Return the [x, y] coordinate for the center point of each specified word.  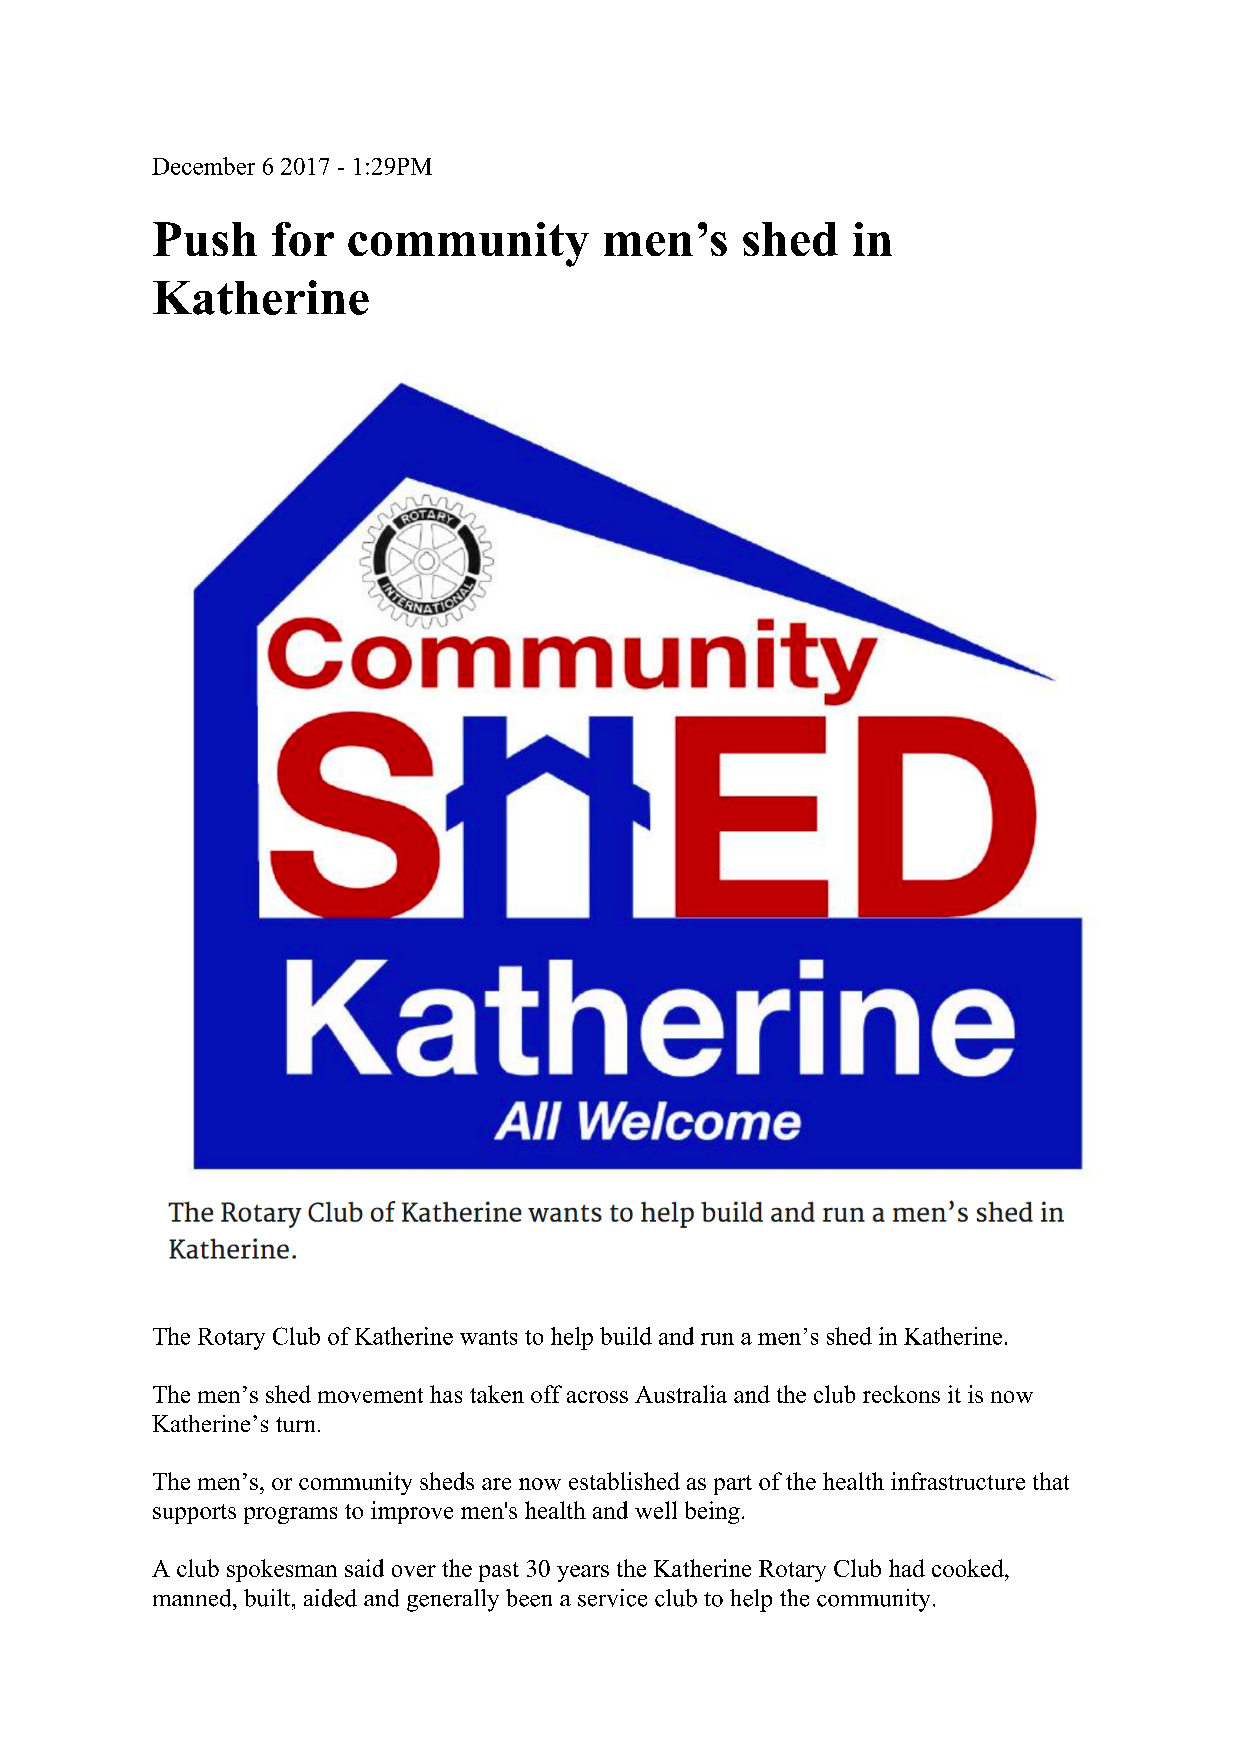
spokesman [282, 1570]
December [203, 166]
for [303, 239]
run [717, 1339]
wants [488, 1337]
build [626, 1336]
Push [205, 239]
